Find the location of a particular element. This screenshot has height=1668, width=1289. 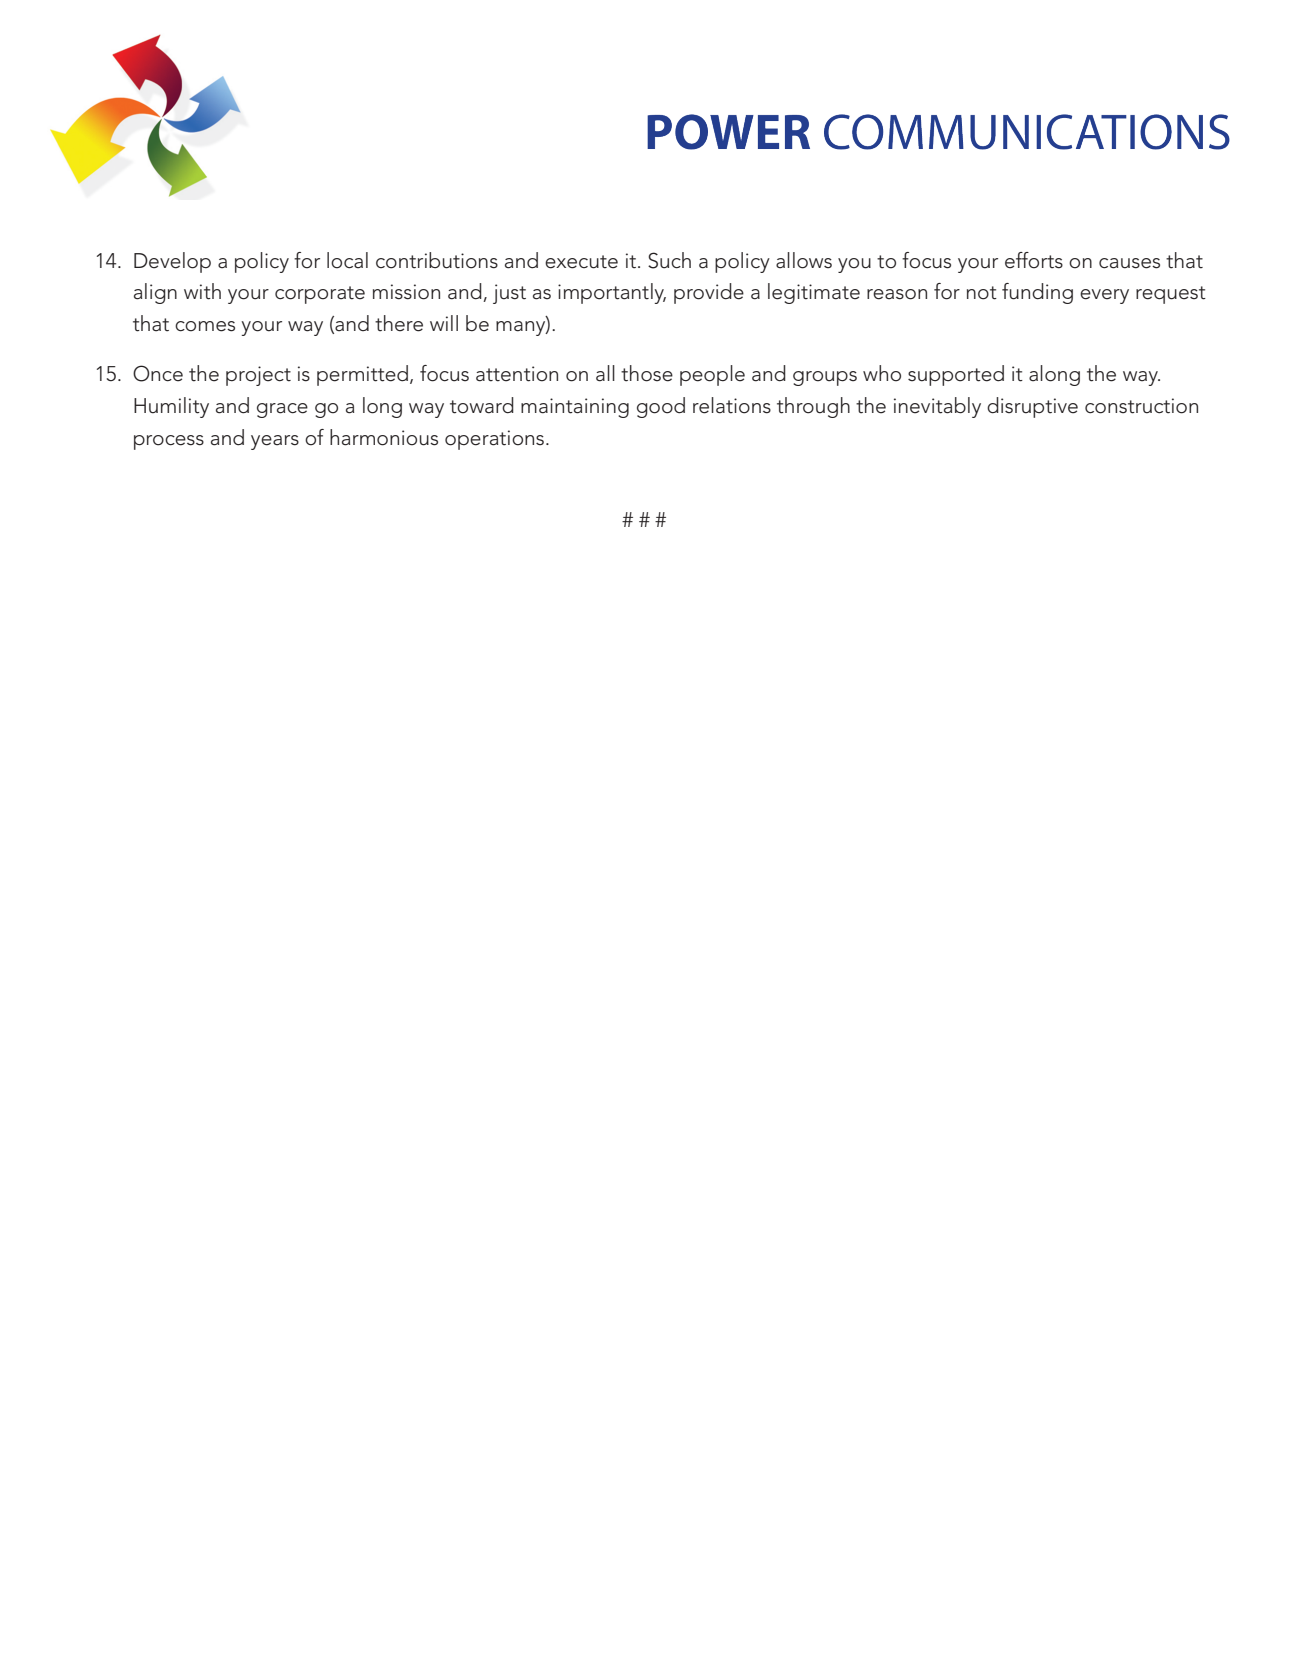

efforts is located at coordinates (1034, 260).
